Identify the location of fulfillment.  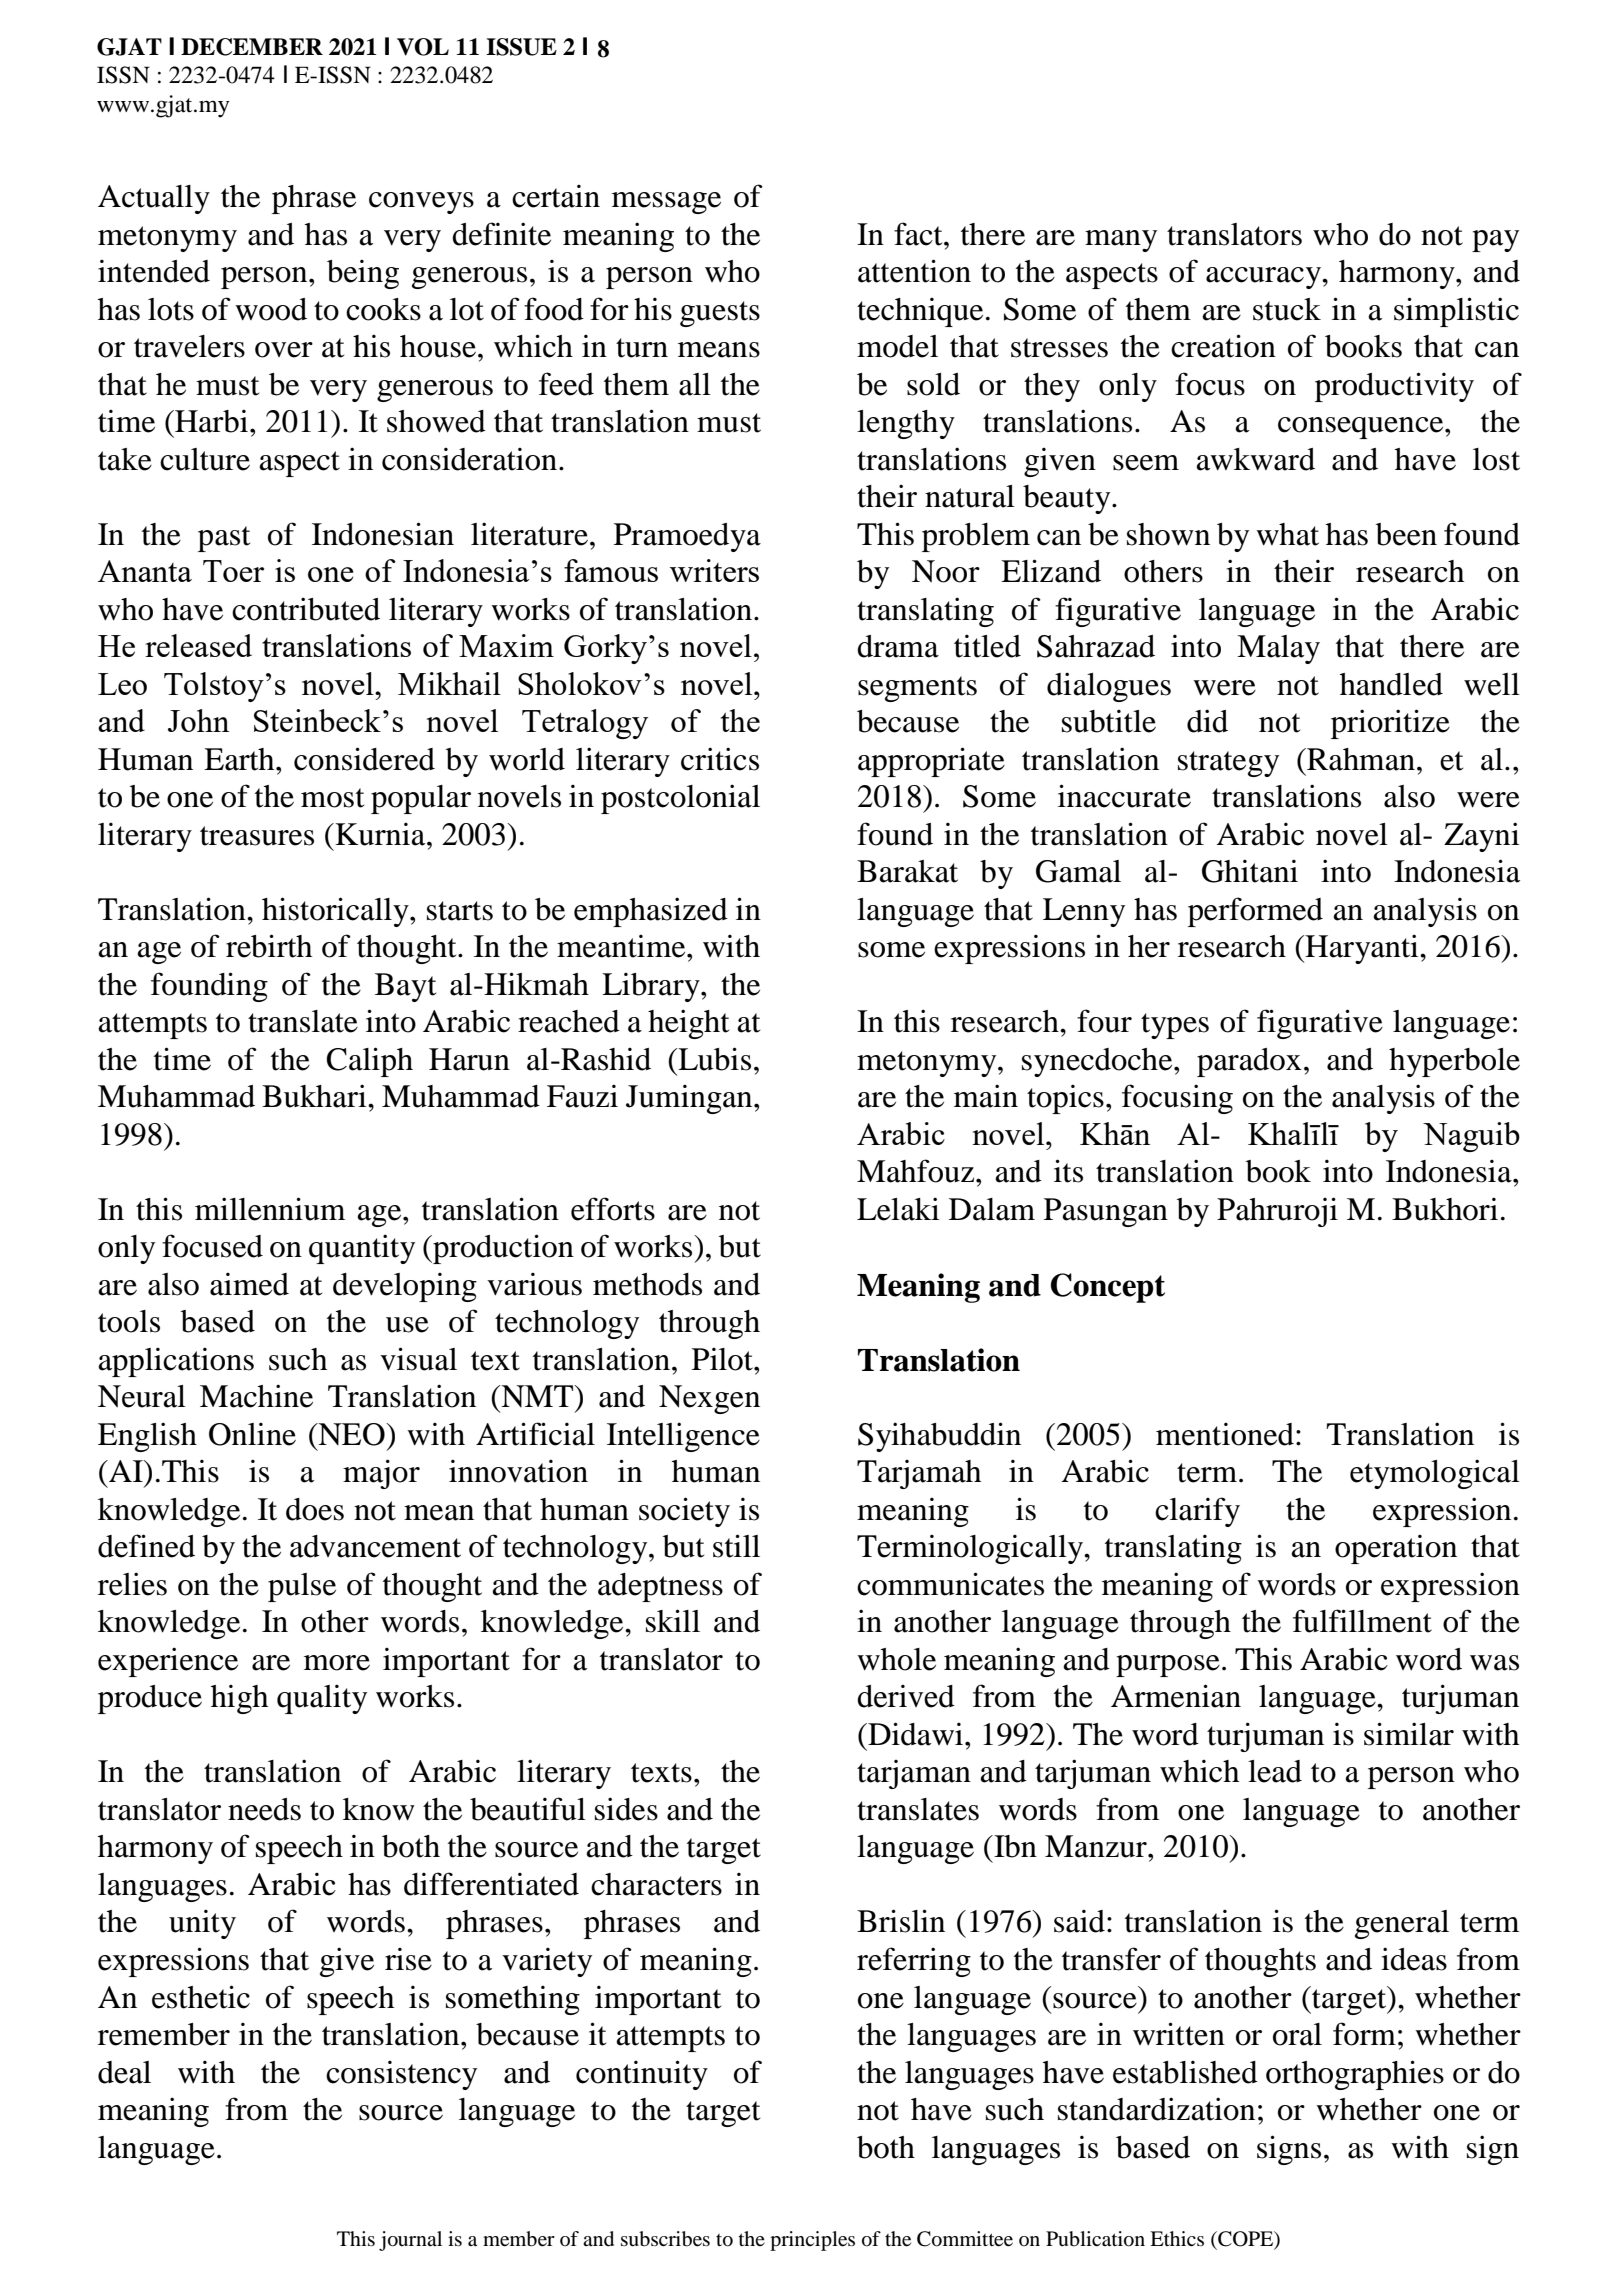
(1362, 1621).
